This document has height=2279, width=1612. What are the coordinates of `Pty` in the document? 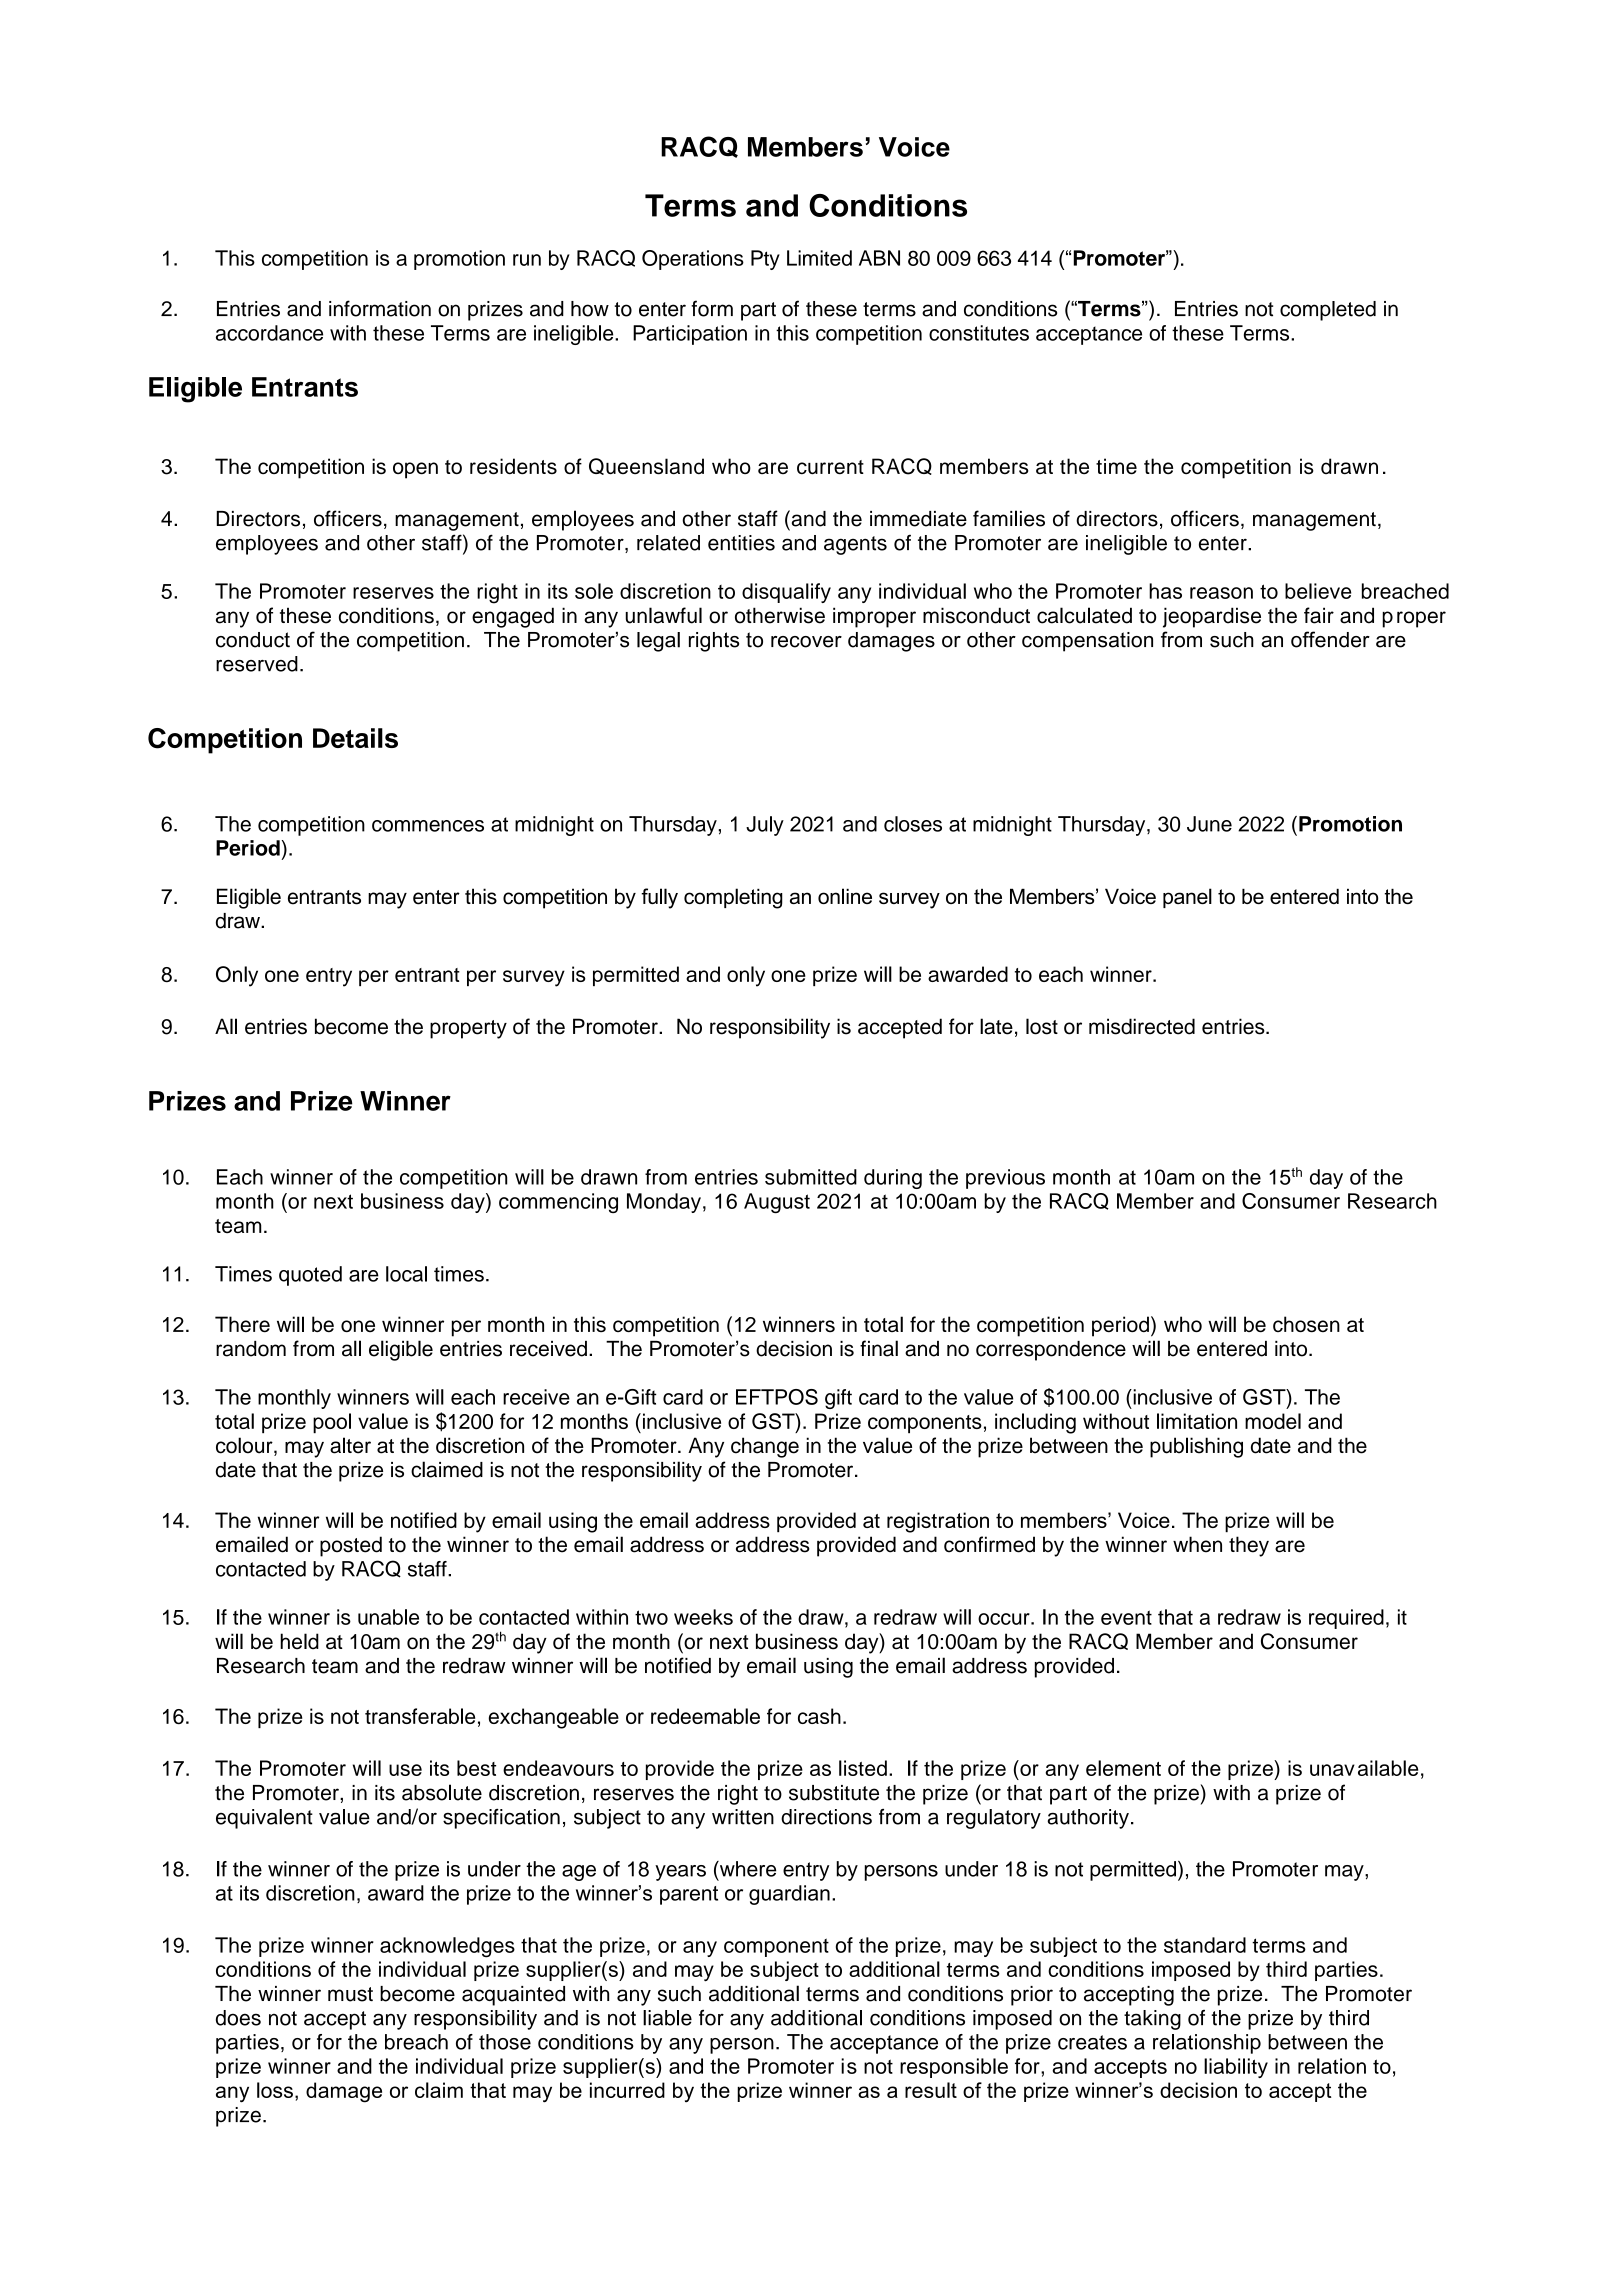 It's located at (765, 260).
